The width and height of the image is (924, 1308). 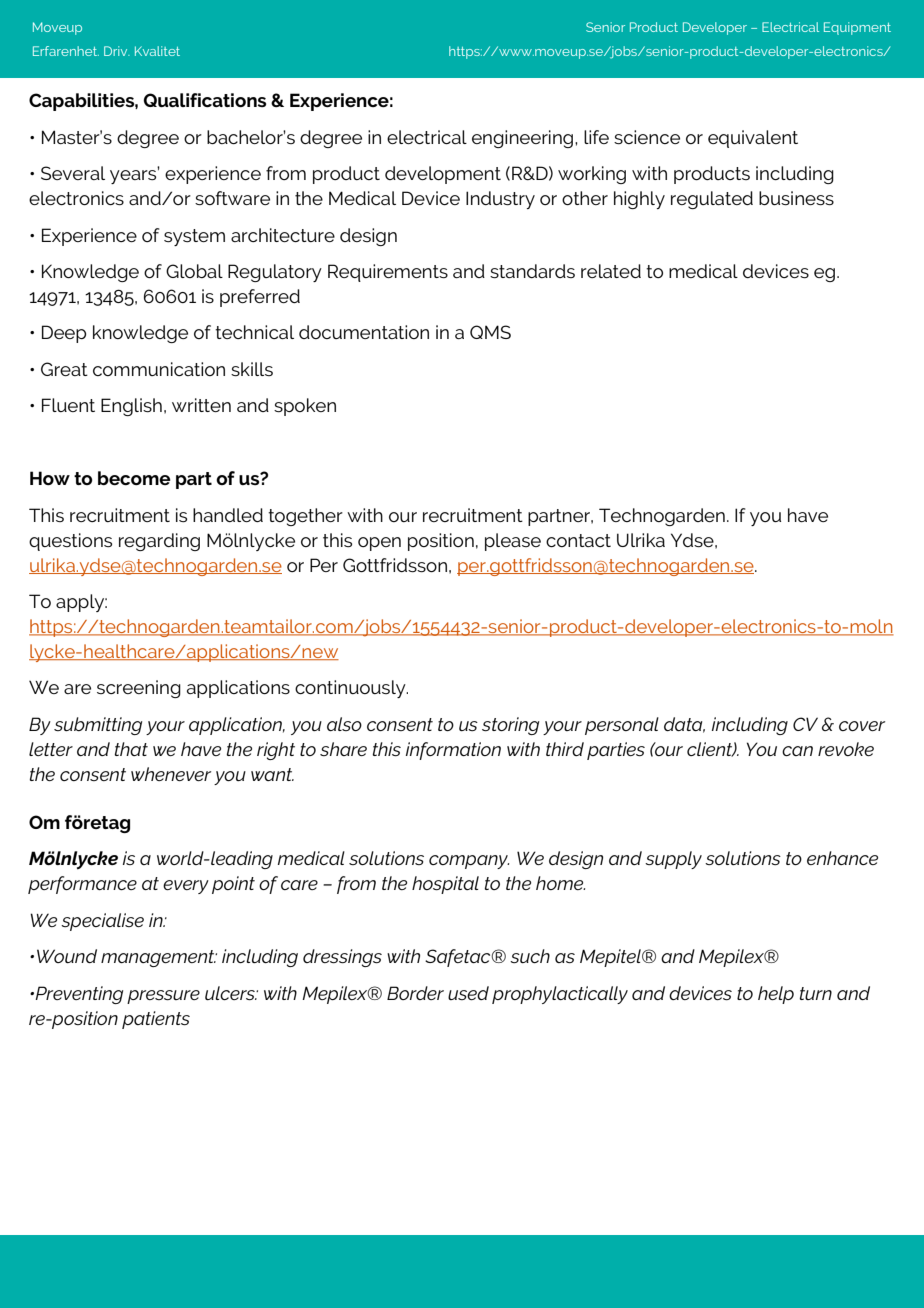 What do you see at coordinates (857, 28) in the image?
I see `Equipment` at bounding box center [857, 28].
